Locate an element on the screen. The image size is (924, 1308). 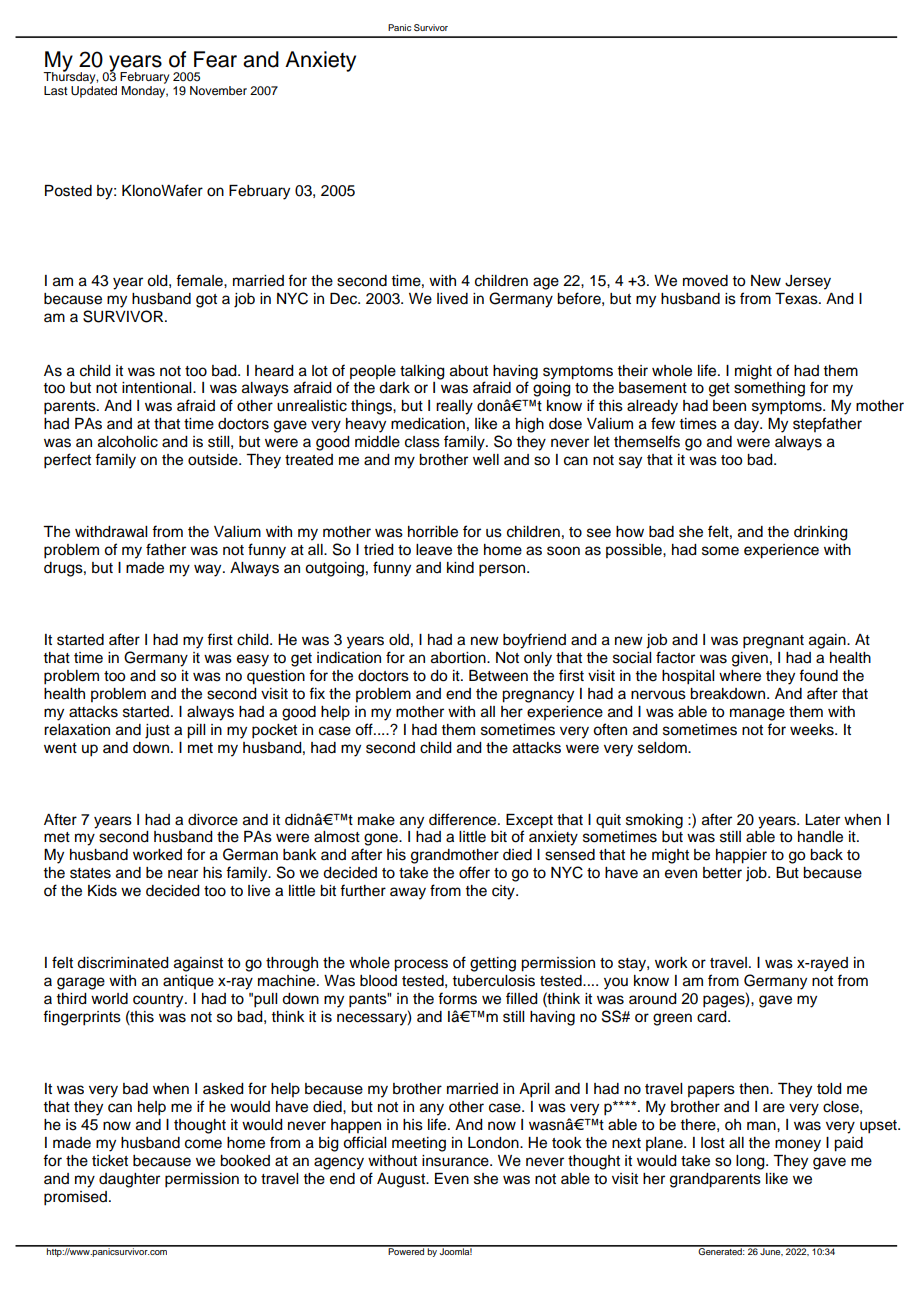
difference is located at coordinates (464, 819).
